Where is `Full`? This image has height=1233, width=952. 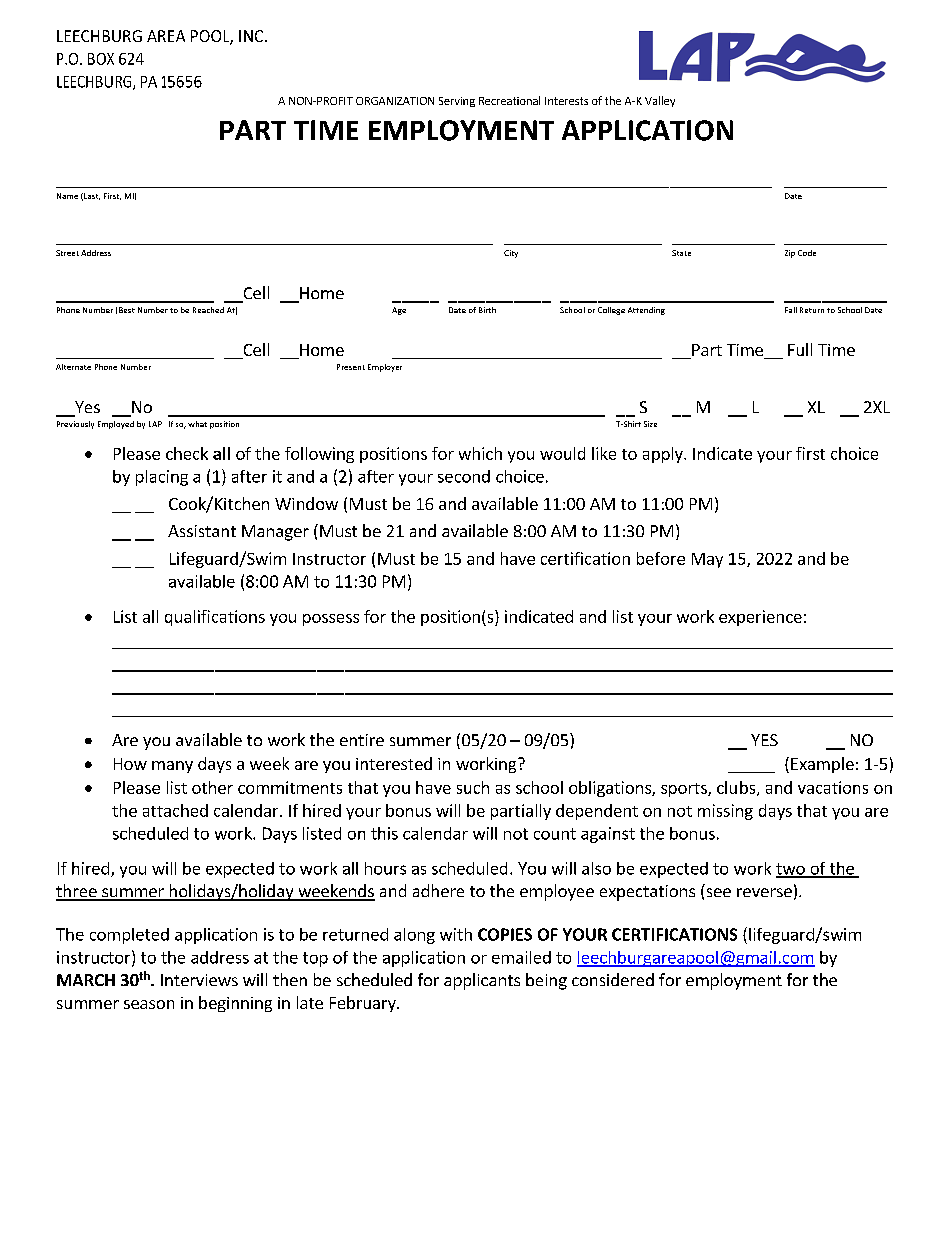 Full is located at coordinates (800, 349).
